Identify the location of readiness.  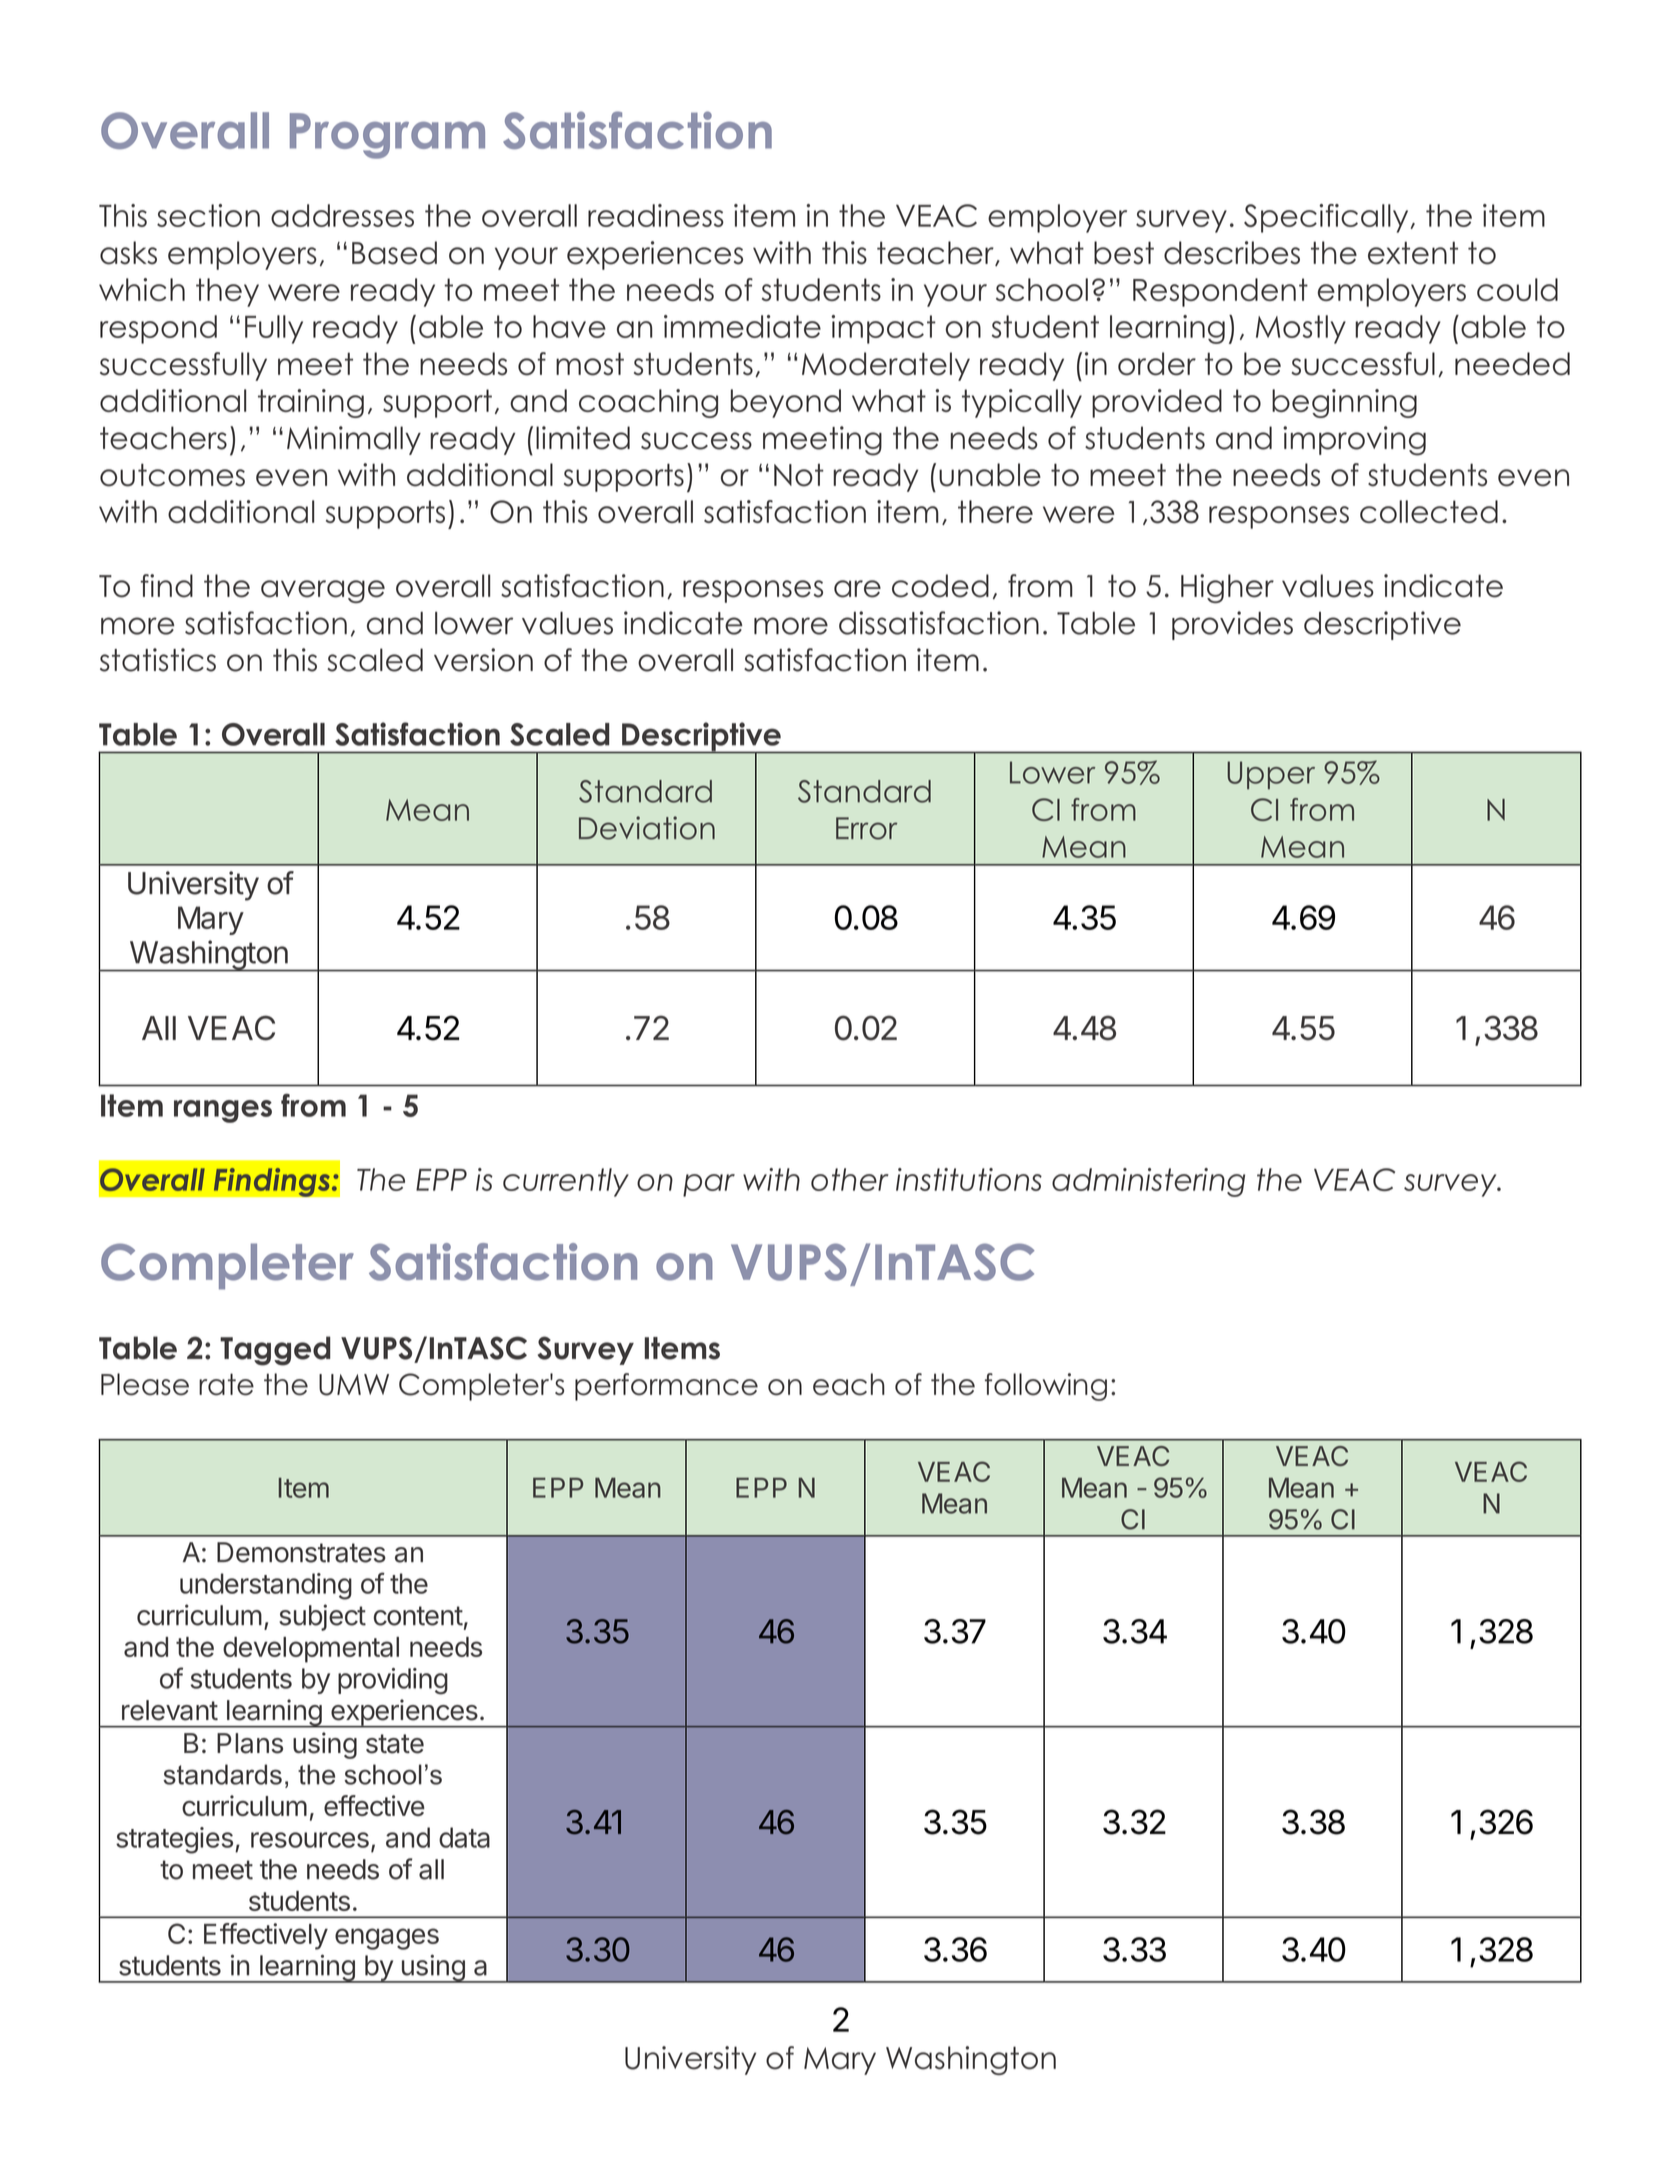
(656, 215).
